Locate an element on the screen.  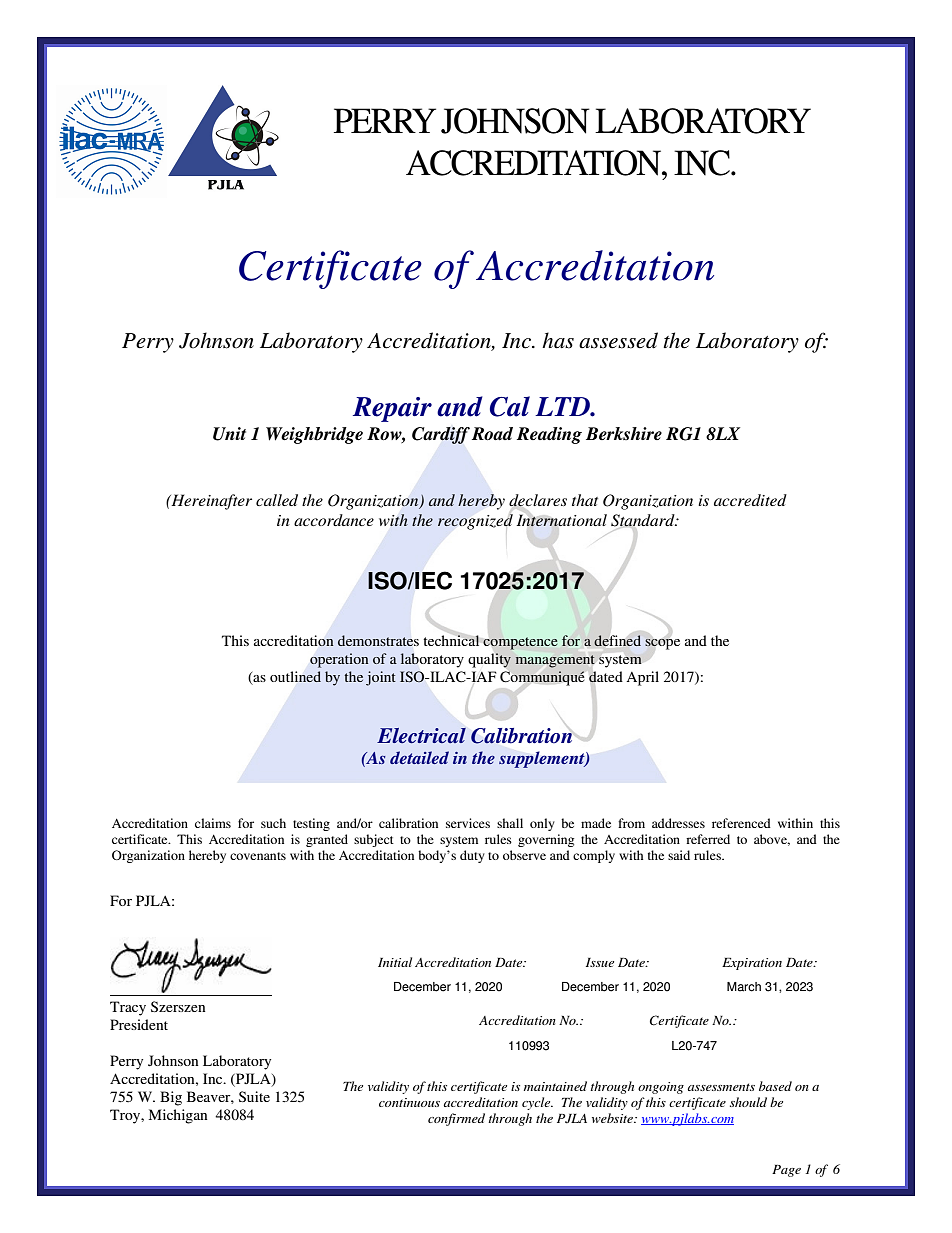
Unit is located at coordinates (229, 434).
